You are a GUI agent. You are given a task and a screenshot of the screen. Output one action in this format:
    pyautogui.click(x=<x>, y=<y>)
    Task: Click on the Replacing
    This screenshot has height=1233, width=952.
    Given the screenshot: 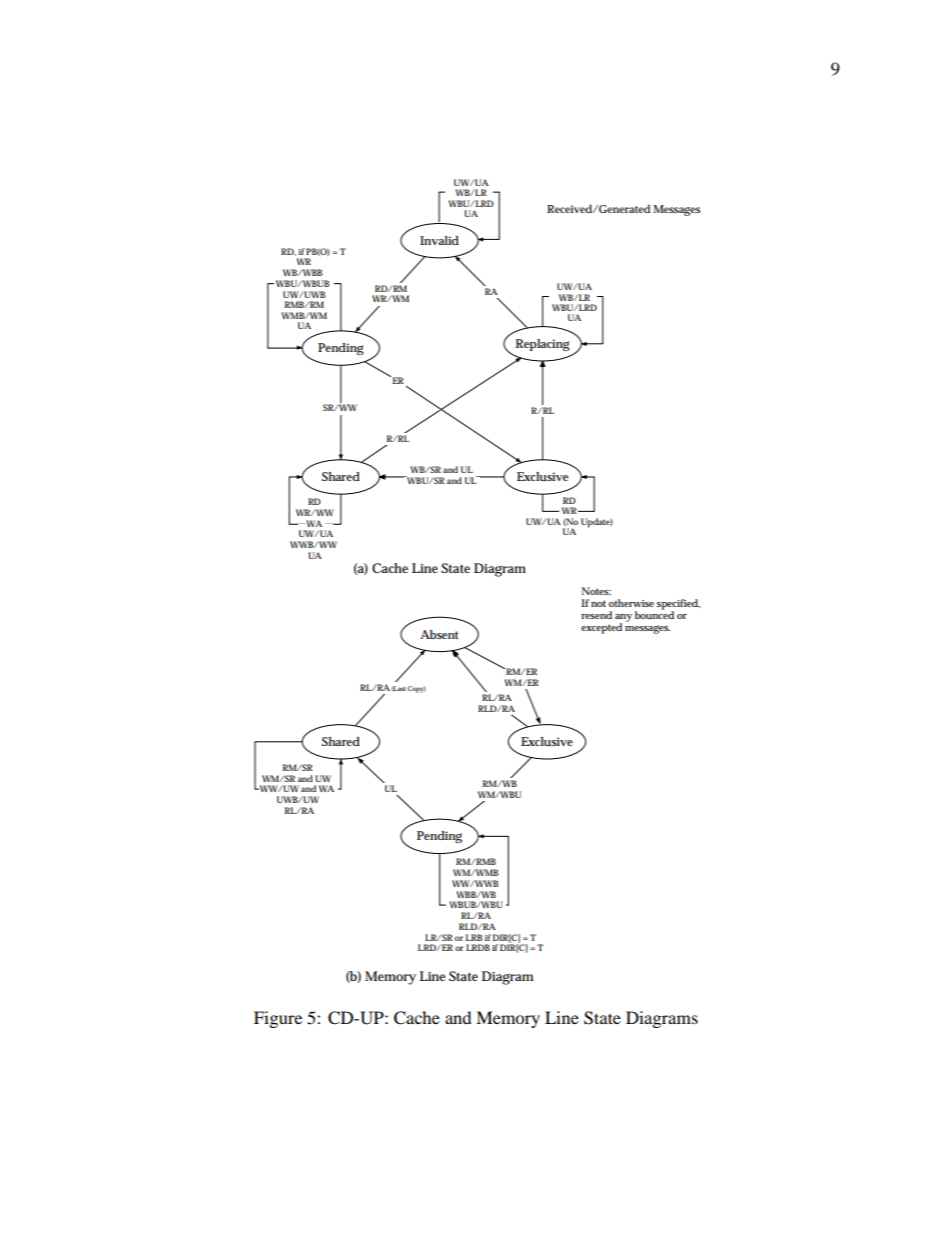 What is the action you would take?
    pyautogui.click(x=543, y=345)
